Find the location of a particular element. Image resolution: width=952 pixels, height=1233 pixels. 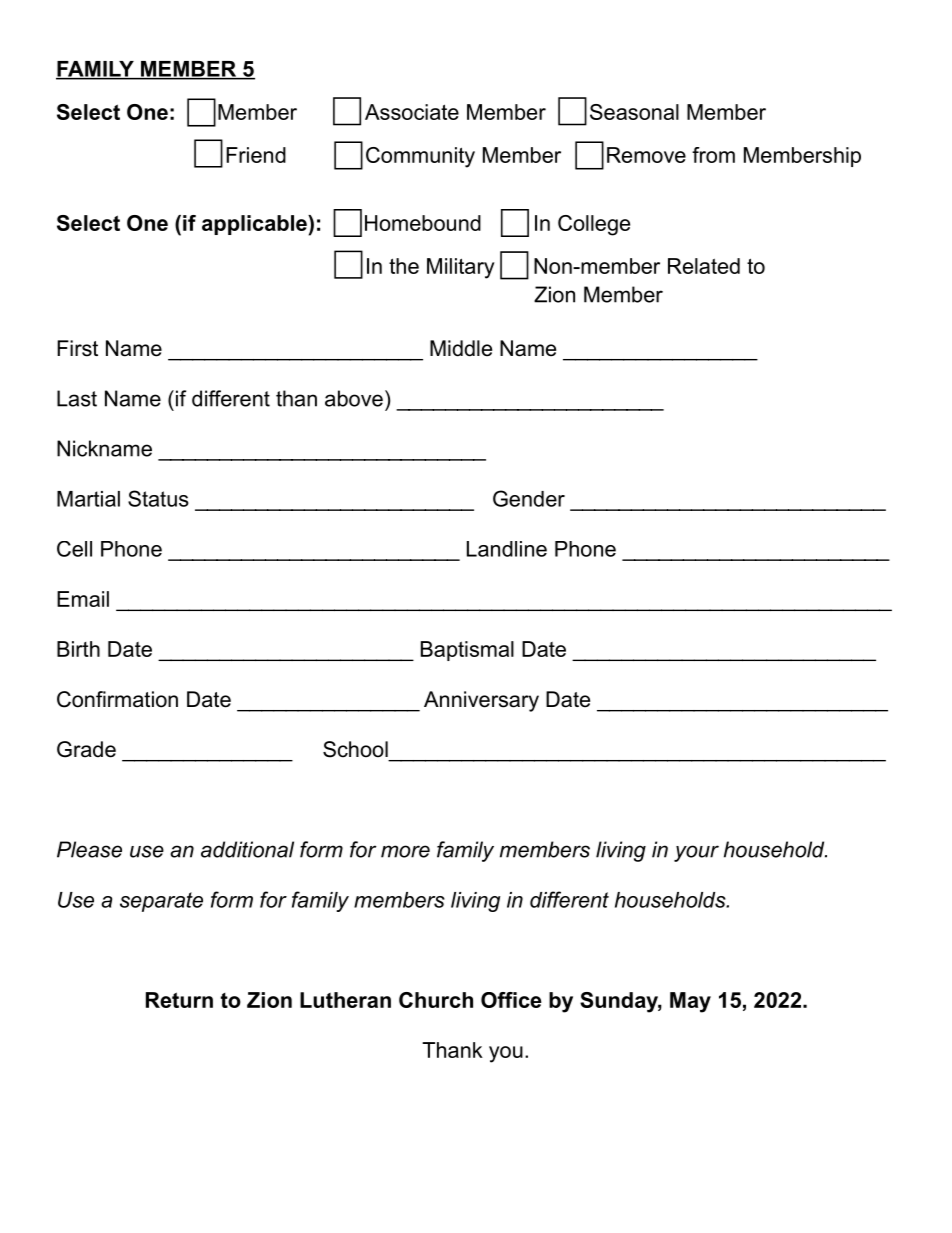

Gender is located at coordinates (529, 498).
